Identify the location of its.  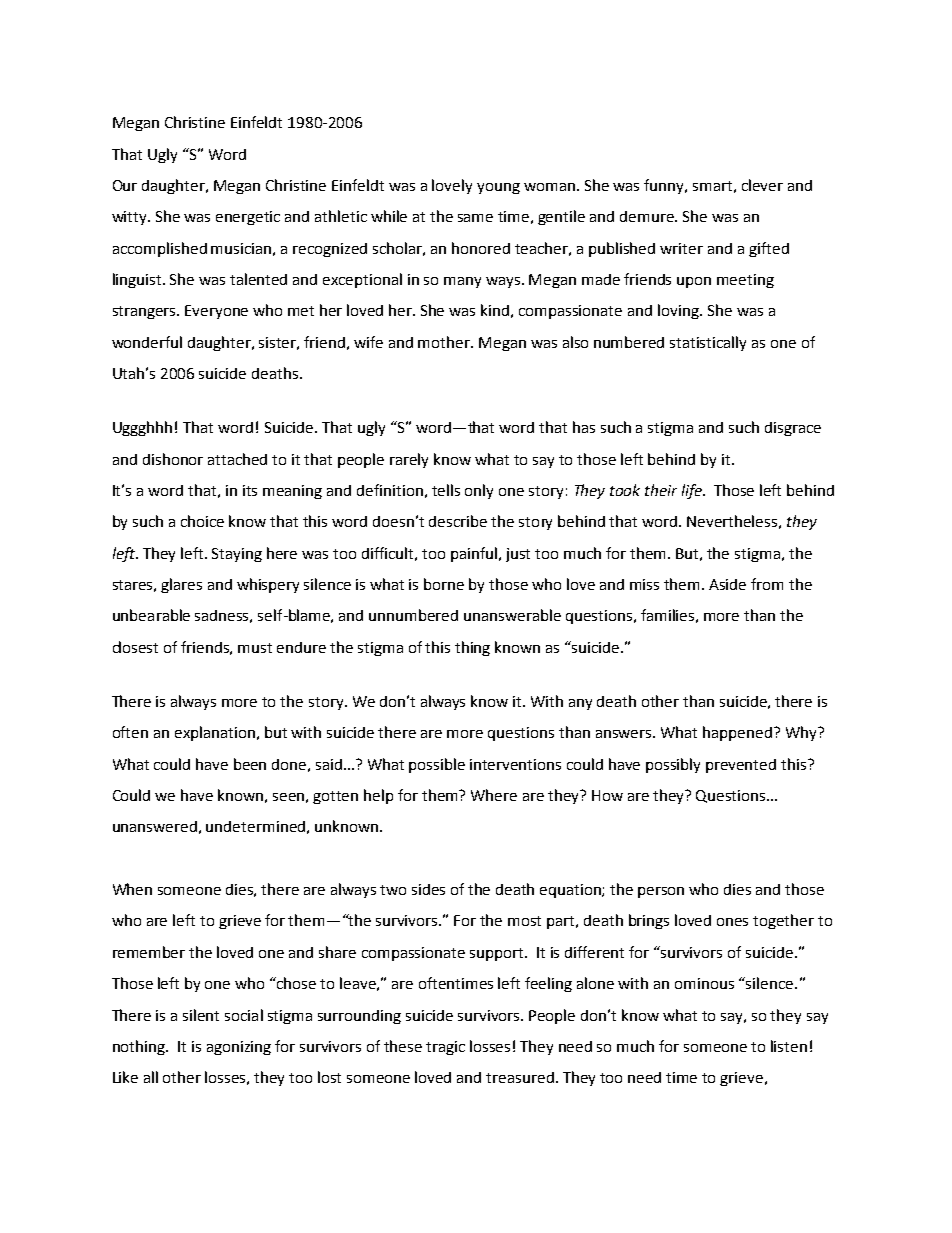
(250, 490).
